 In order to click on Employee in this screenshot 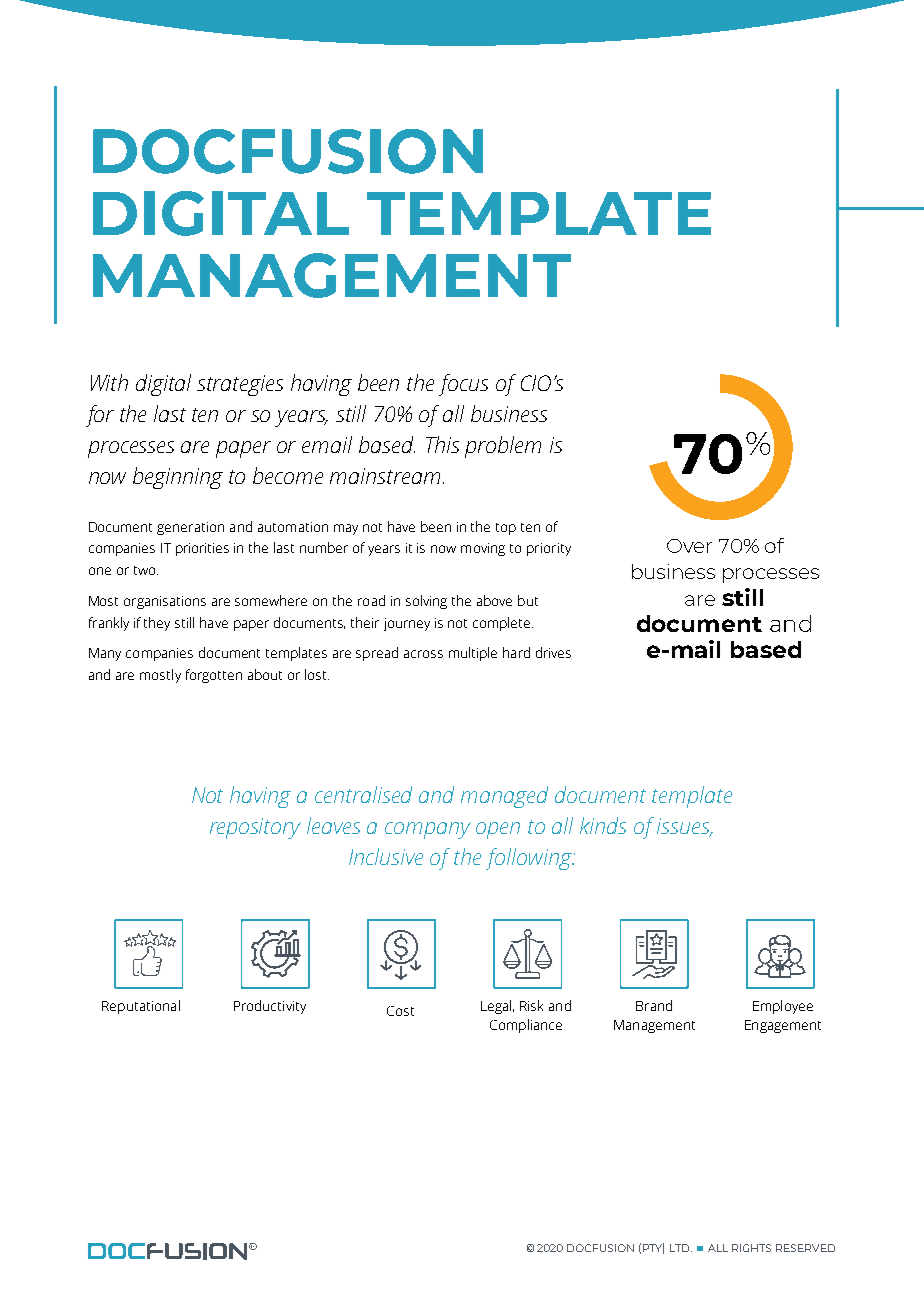, I will do `click(783, 1007)`.
